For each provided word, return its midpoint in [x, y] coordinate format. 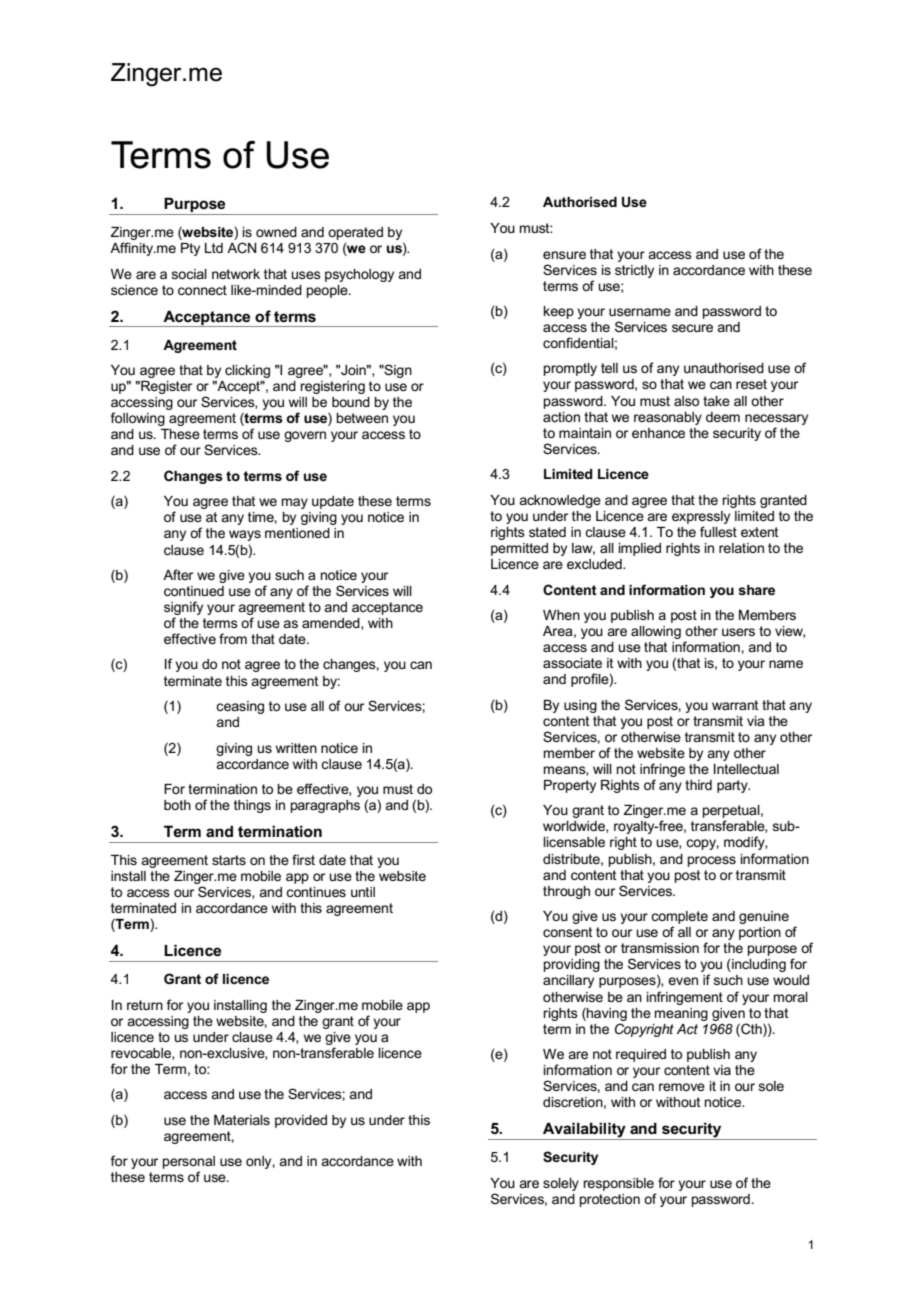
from [233, 638]
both [177, 805]
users [738, 632]
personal [189, 1162]
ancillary [568, 981]
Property [570, 786]
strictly [634, 271]
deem [723, 417]
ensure [564, 255]
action [561, 417]
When [561, 615]
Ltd [214, 248]
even [683, 981]
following [138, 419]
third [698, 785]
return [145, 1005]
